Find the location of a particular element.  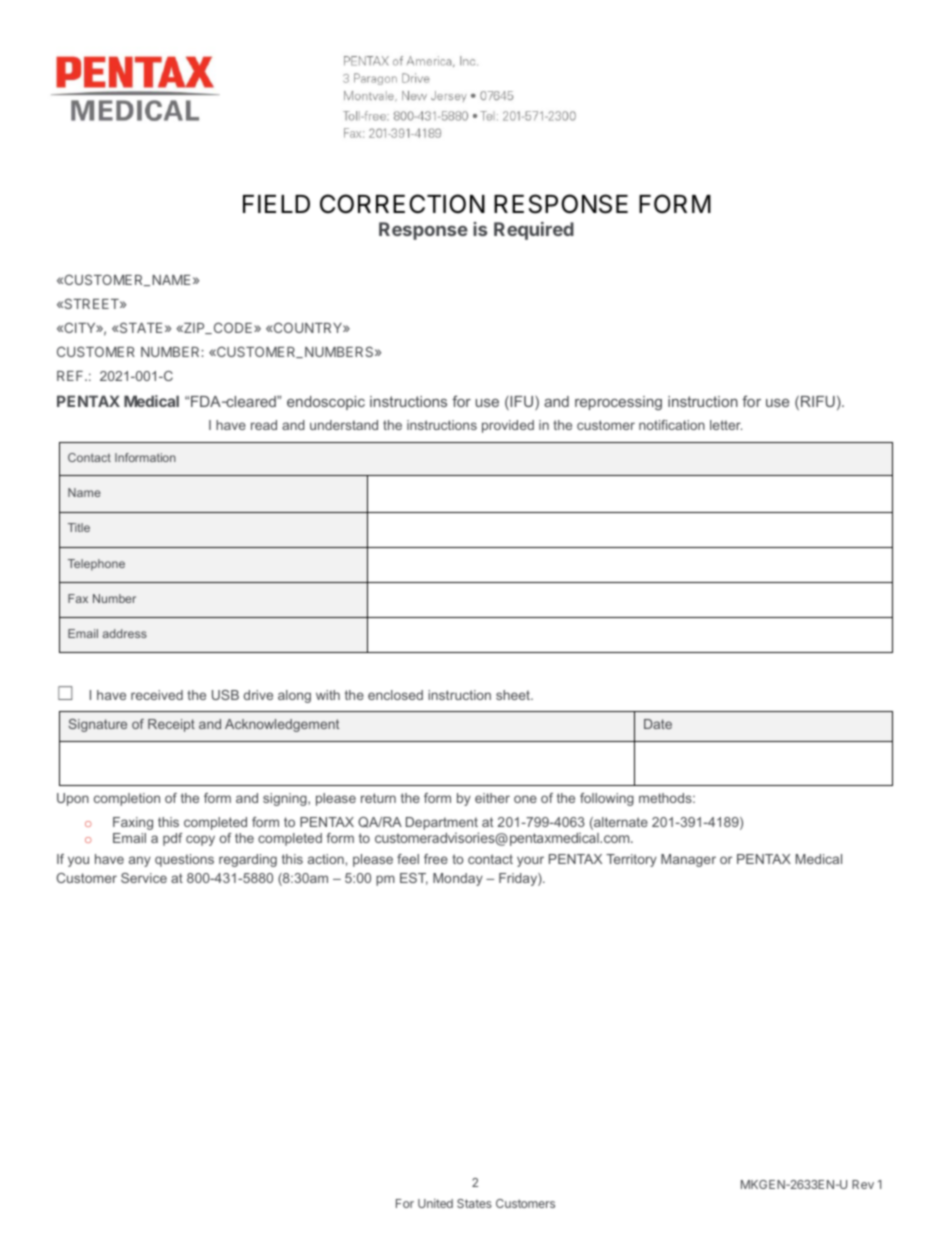

Telephone is located at coordinates (96, 565).
